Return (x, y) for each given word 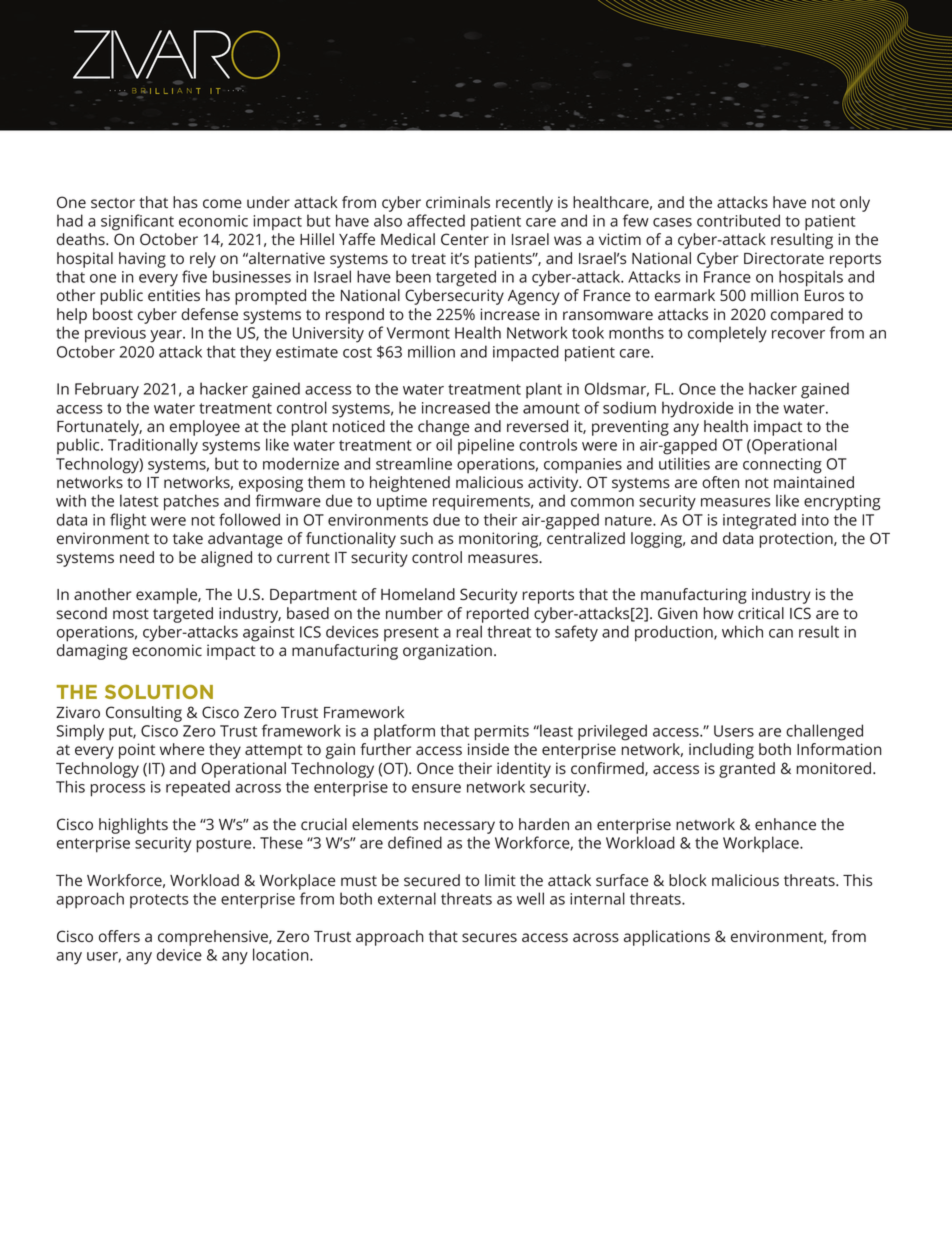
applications (667, 938)
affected (436, 220)
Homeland (418, 594)
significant (137, 222)
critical (761, 613)
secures (489, 937)
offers (119, 936)
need (137, 557)
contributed (738, 220)
